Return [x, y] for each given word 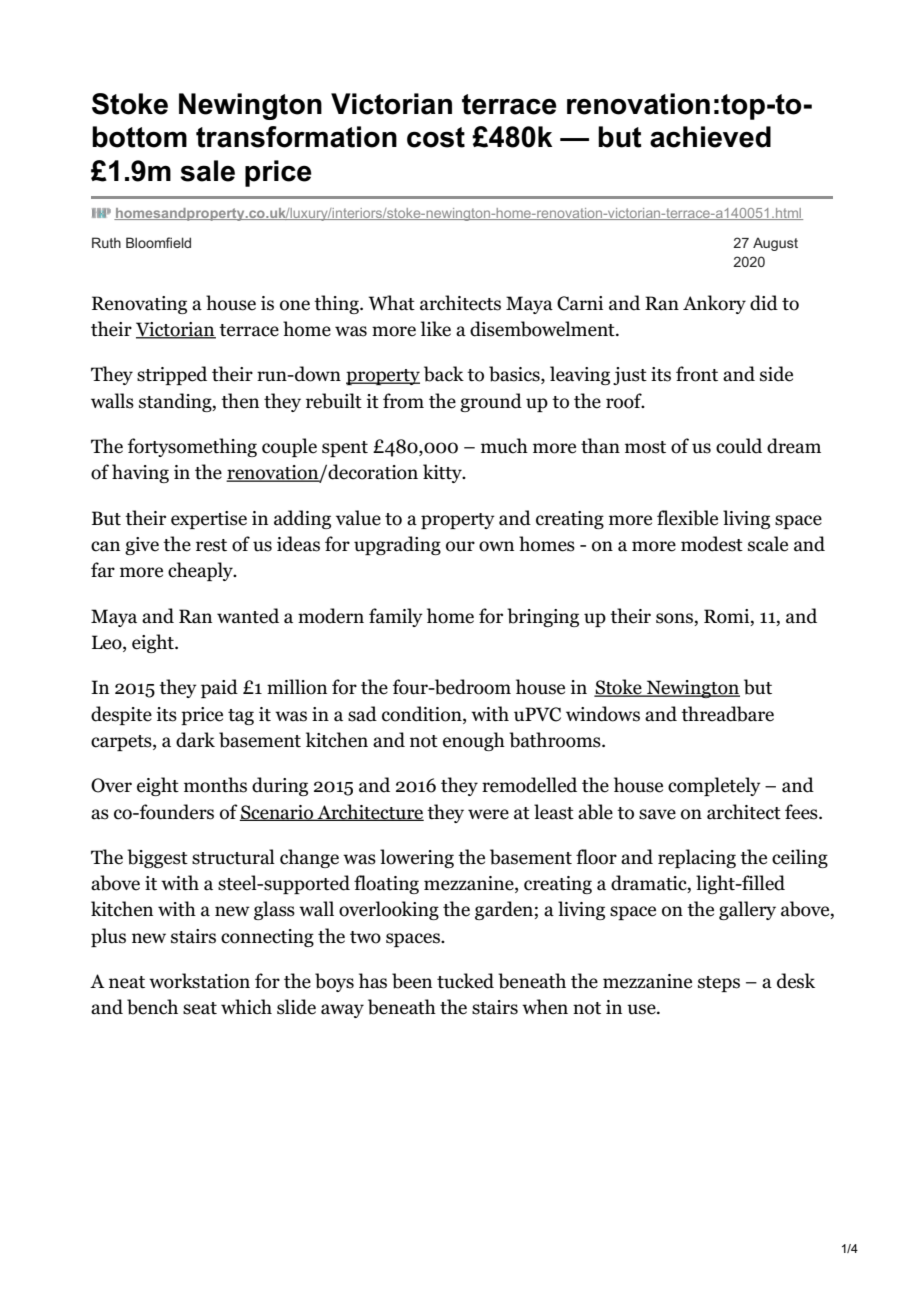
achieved [710, 137]
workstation [199, 981]
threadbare [727, 714]
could [739, 446]
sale [207, 171]
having [140, 473]
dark [195, 740]
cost [436, 137]
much [504, 446]
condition [423, 714]
